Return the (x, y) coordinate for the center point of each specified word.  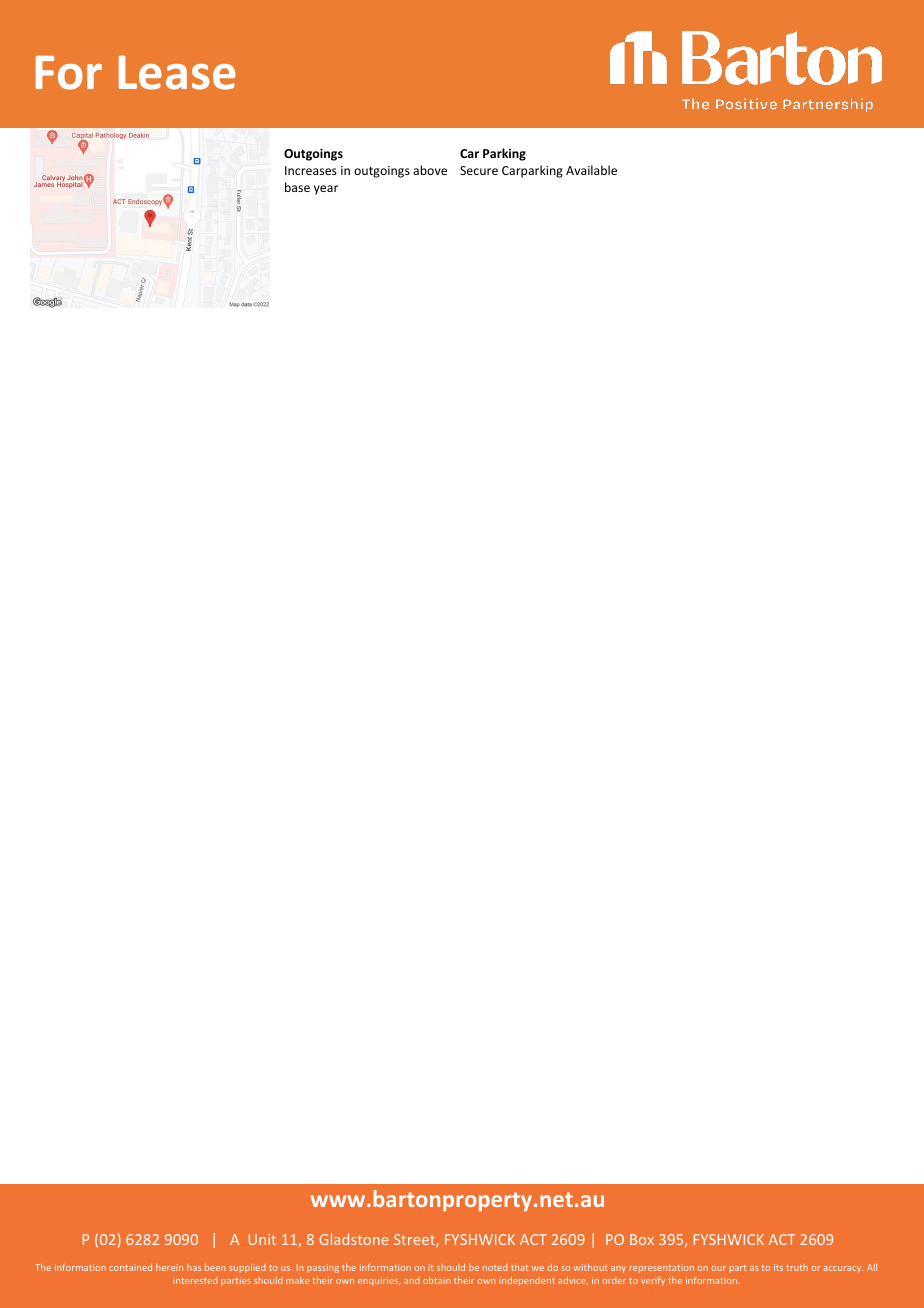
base (297, 187)
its (778, 1267)
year (326, 190)
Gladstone (353, 1239)
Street (415, 1240)
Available (591, 170)
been (215, 1267)
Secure (479, 170)
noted (495, 1267)
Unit (262, 1239)
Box (642, 1239)
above (430, 170)
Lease (177, 72)
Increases (311, 170)
